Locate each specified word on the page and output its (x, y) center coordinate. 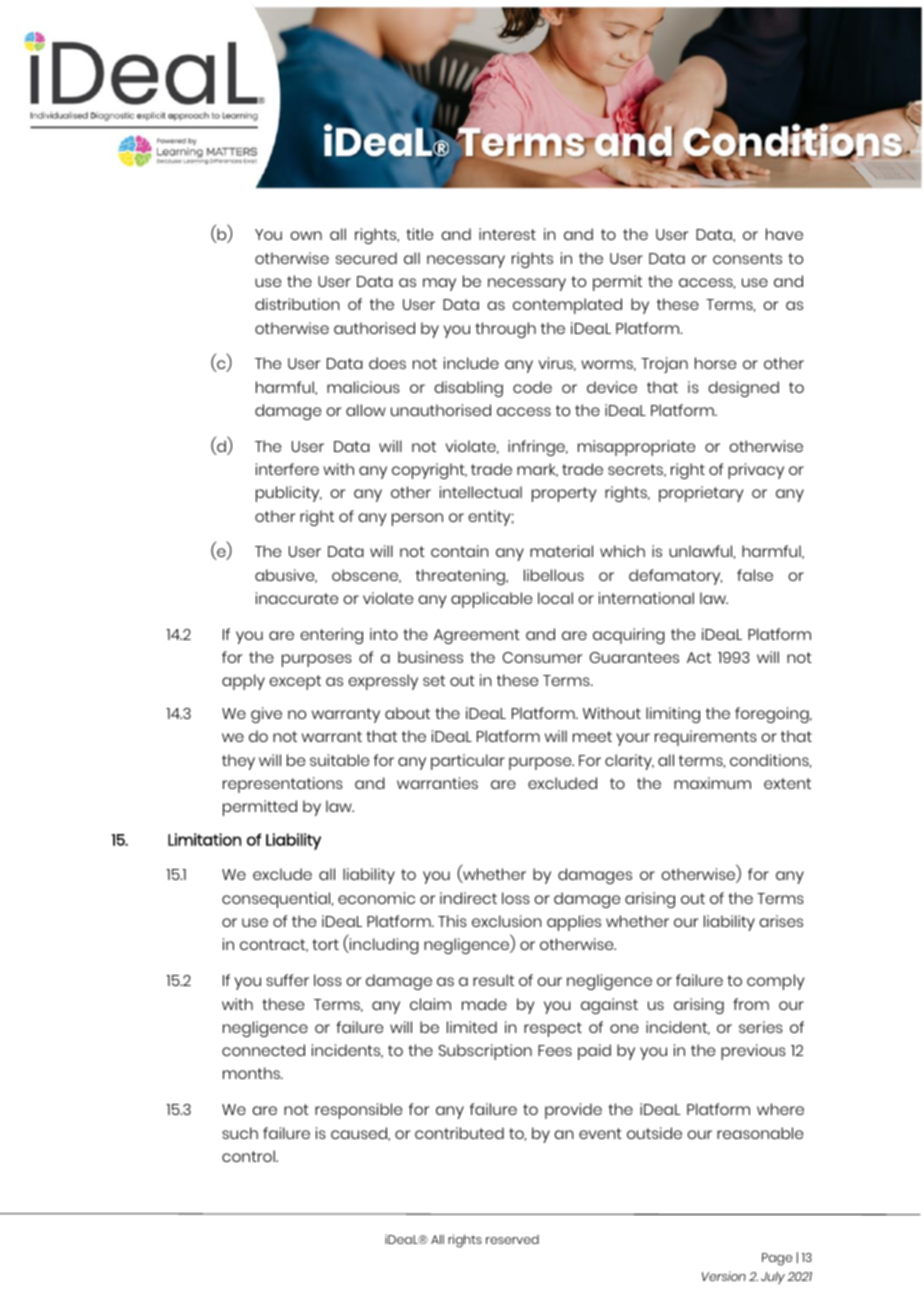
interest (507, 234)
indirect (468, 898)
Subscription (485, 1052)
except (295, 682)
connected (263, 1050)
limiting (673, 715)
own (306, 235)
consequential (277, 900)
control (249, 1156)
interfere (287, 469)
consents (747, 258)
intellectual (481, 492)
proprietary (701, 494)
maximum (712, 783)
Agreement (477, 636)
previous (753, 1052)
